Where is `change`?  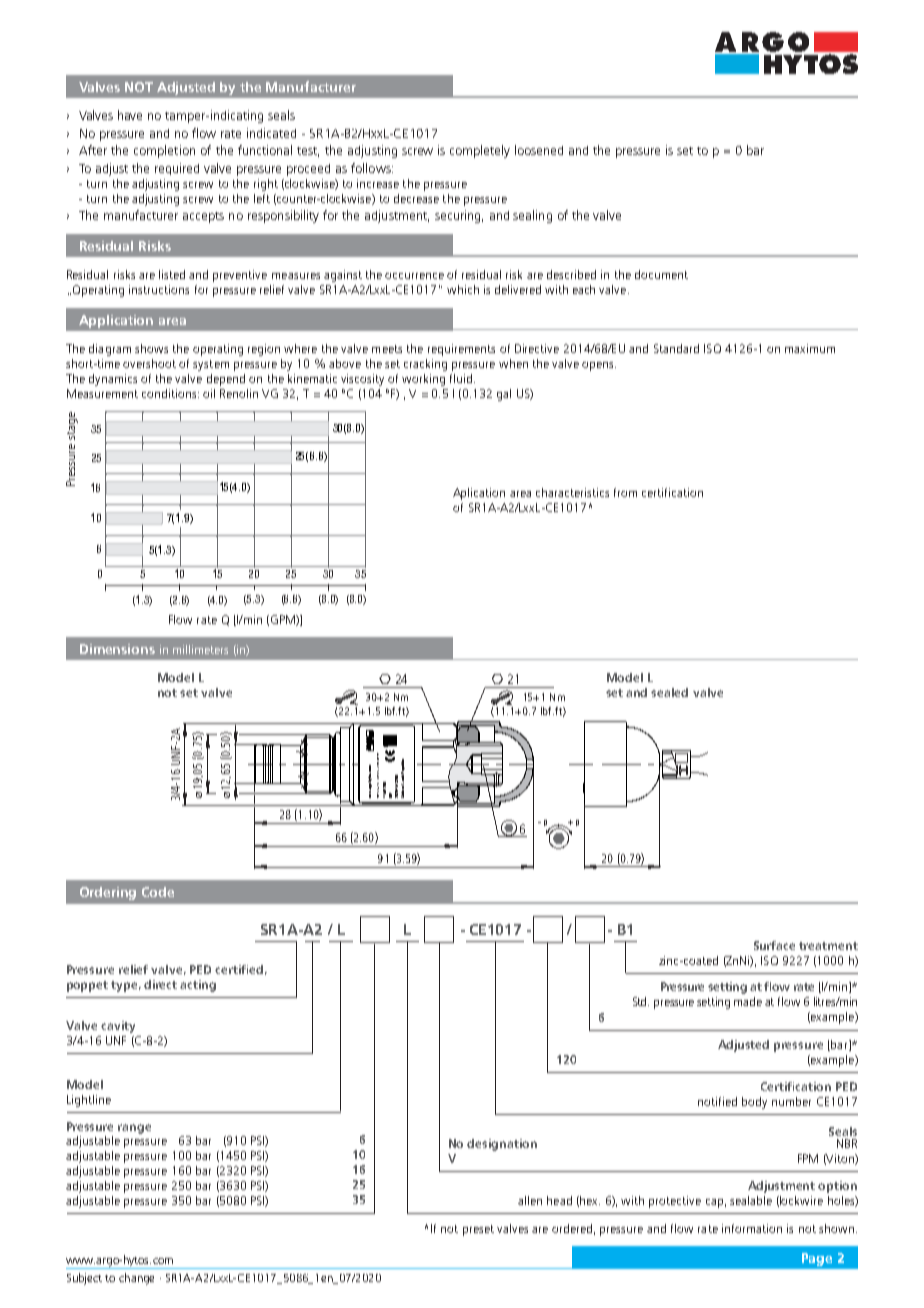
change is located at coordinates (136, 1279).
